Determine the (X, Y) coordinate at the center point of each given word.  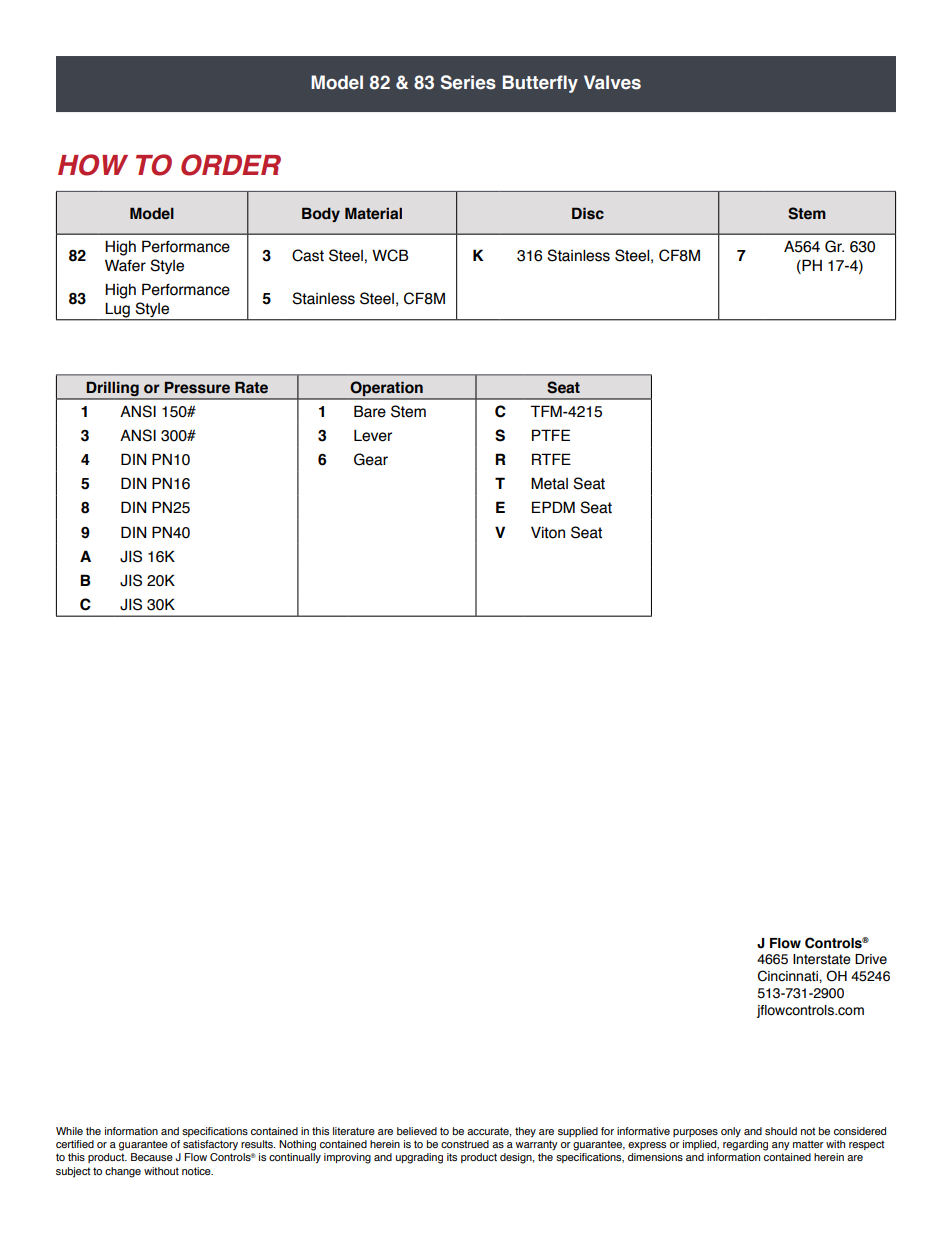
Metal (549, 483)
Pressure (197, 387)
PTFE (551, 435)
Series (468, 82)
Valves (612, 82)
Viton (548, 532)
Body (321, 214)
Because (152, 1157)
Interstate (822, 959)
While (69, 1131)
